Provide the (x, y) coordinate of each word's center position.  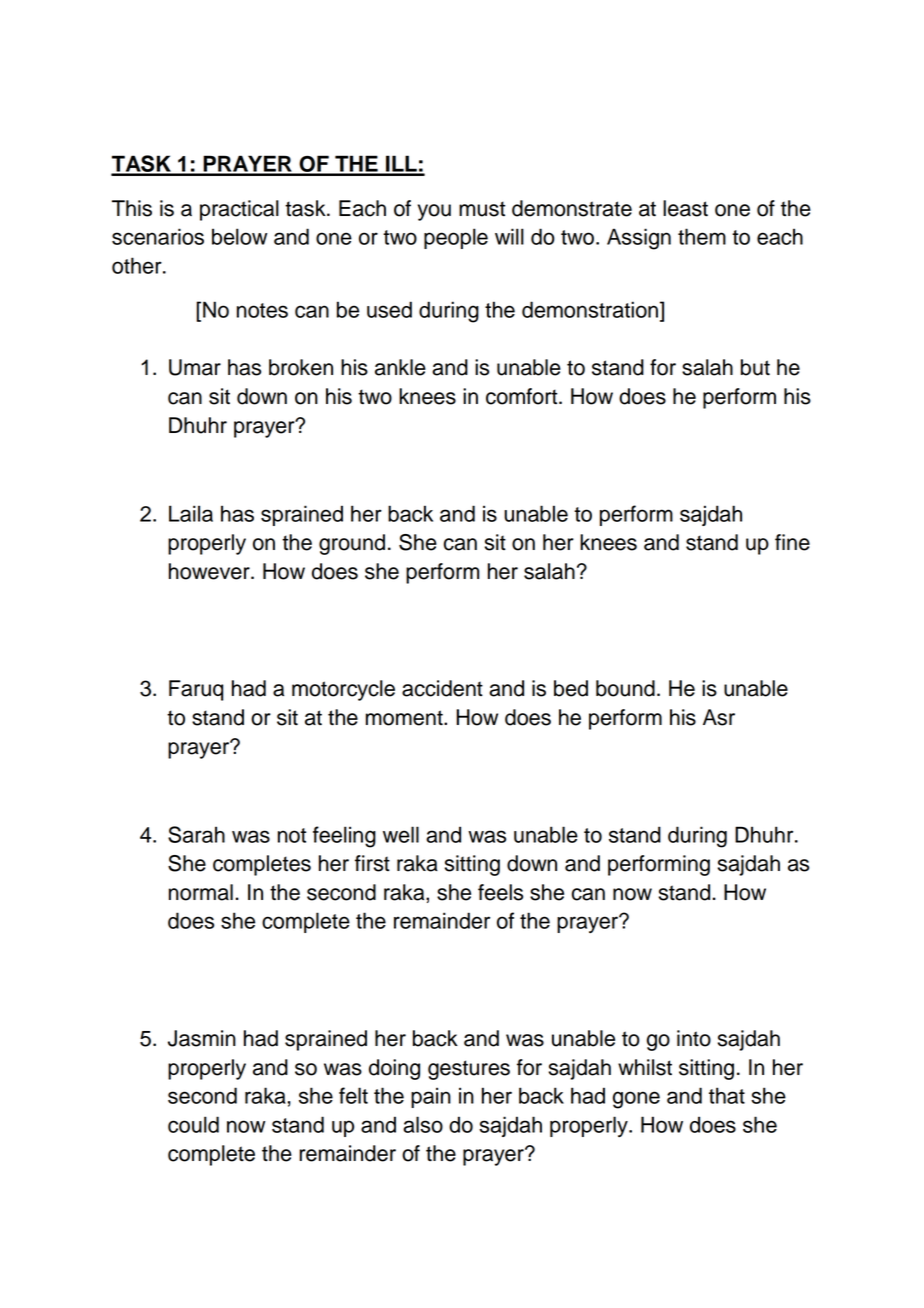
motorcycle (343, 690)
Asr (719, 717)
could (193, 1124)
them (702, 236)
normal (201, 892)
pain (431, 1097)
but (755, 367)
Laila (191, 513)
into (694, 1038)
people (456, 238)
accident (442, 688)
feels (500, 892)
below (239, 236)
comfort (523, 396)
